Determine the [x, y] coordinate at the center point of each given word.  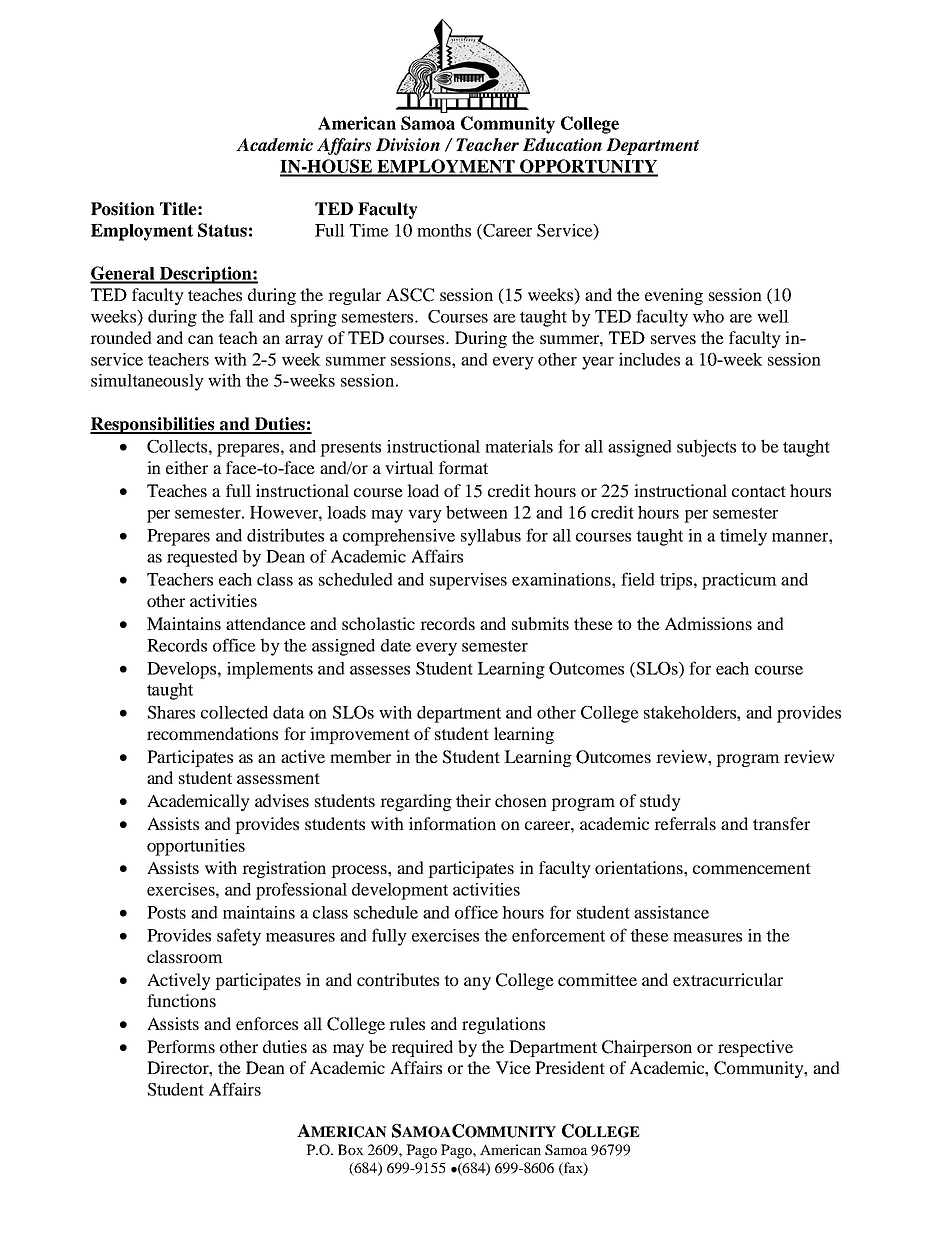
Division [408, 144]
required [422, 1048]
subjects [706, 448]
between [477, 512]
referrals [685, 823]
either [187, 467]
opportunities [196, 847]
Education [562, 145]
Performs [181, 1046]
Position [123, 209]
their [473, 800]
